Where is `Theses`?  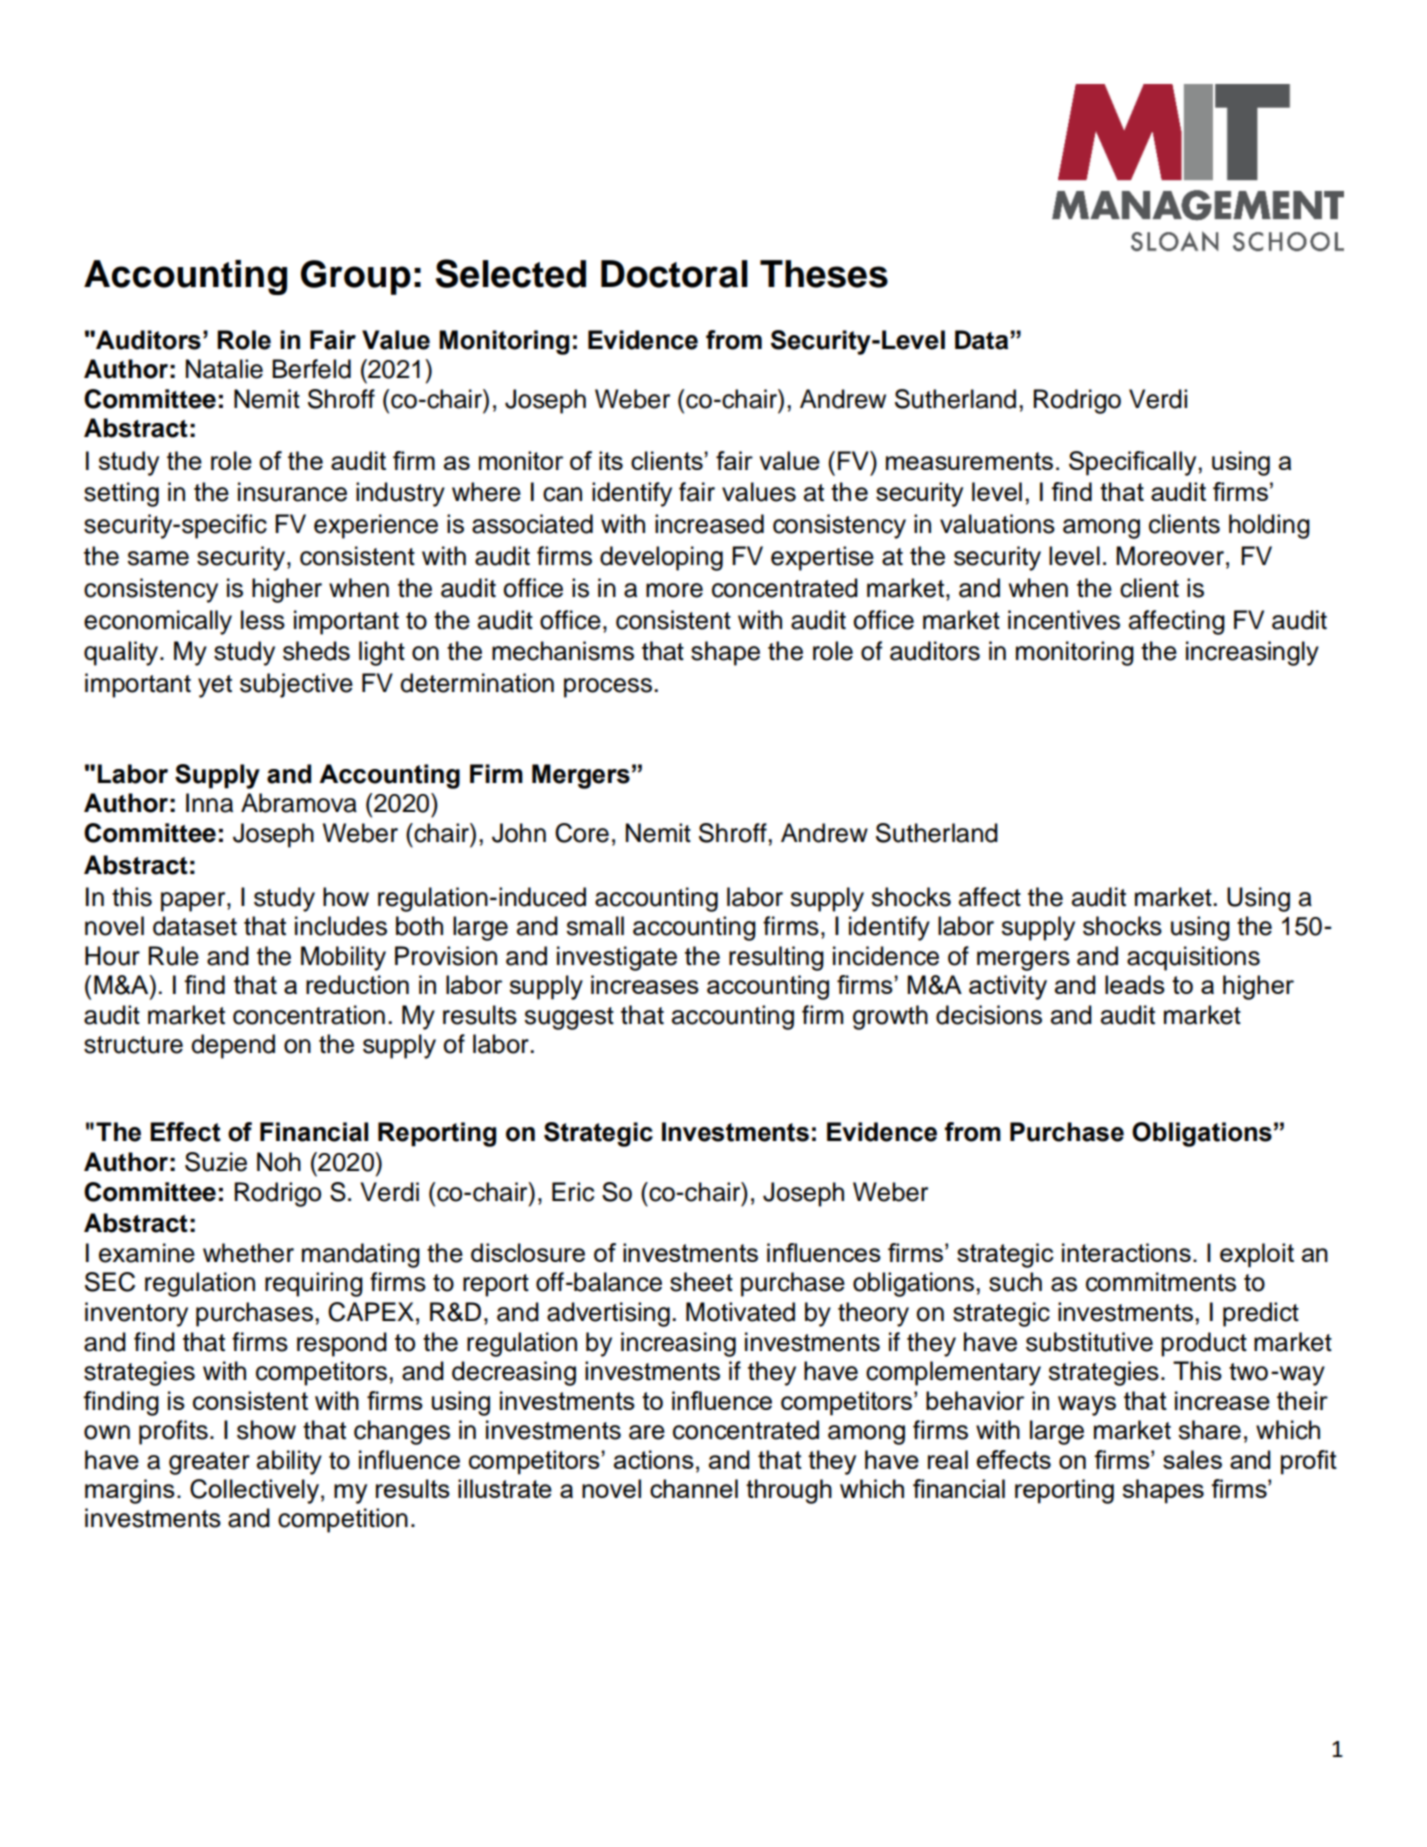
Theses is located at coordinates (824, 274).
